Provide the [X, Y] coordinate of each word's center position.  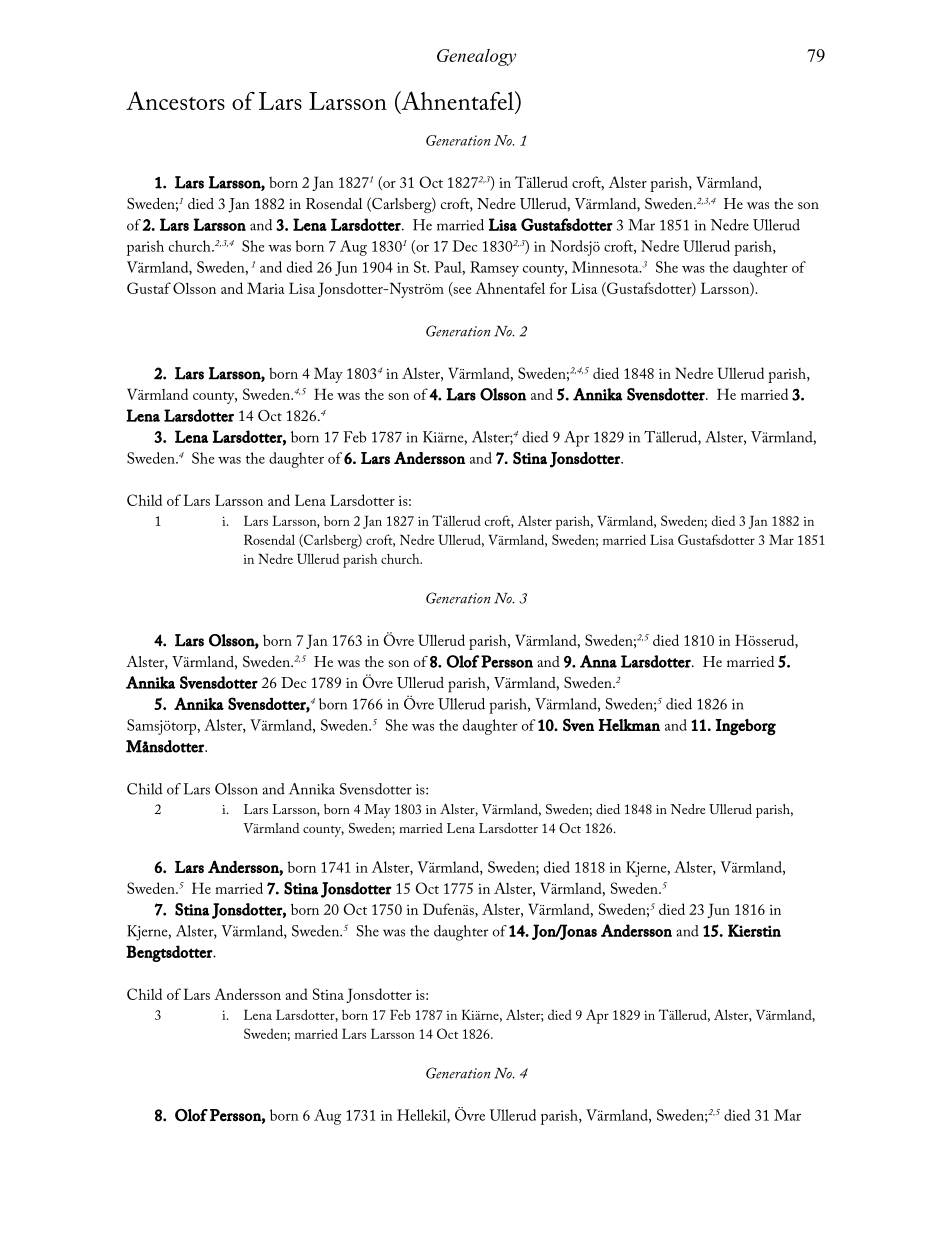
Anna [598, 661]
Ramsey [494, 269]
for [558, 288]
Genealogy [476, 57]
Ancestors [175, 100]
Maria [266, 288]
